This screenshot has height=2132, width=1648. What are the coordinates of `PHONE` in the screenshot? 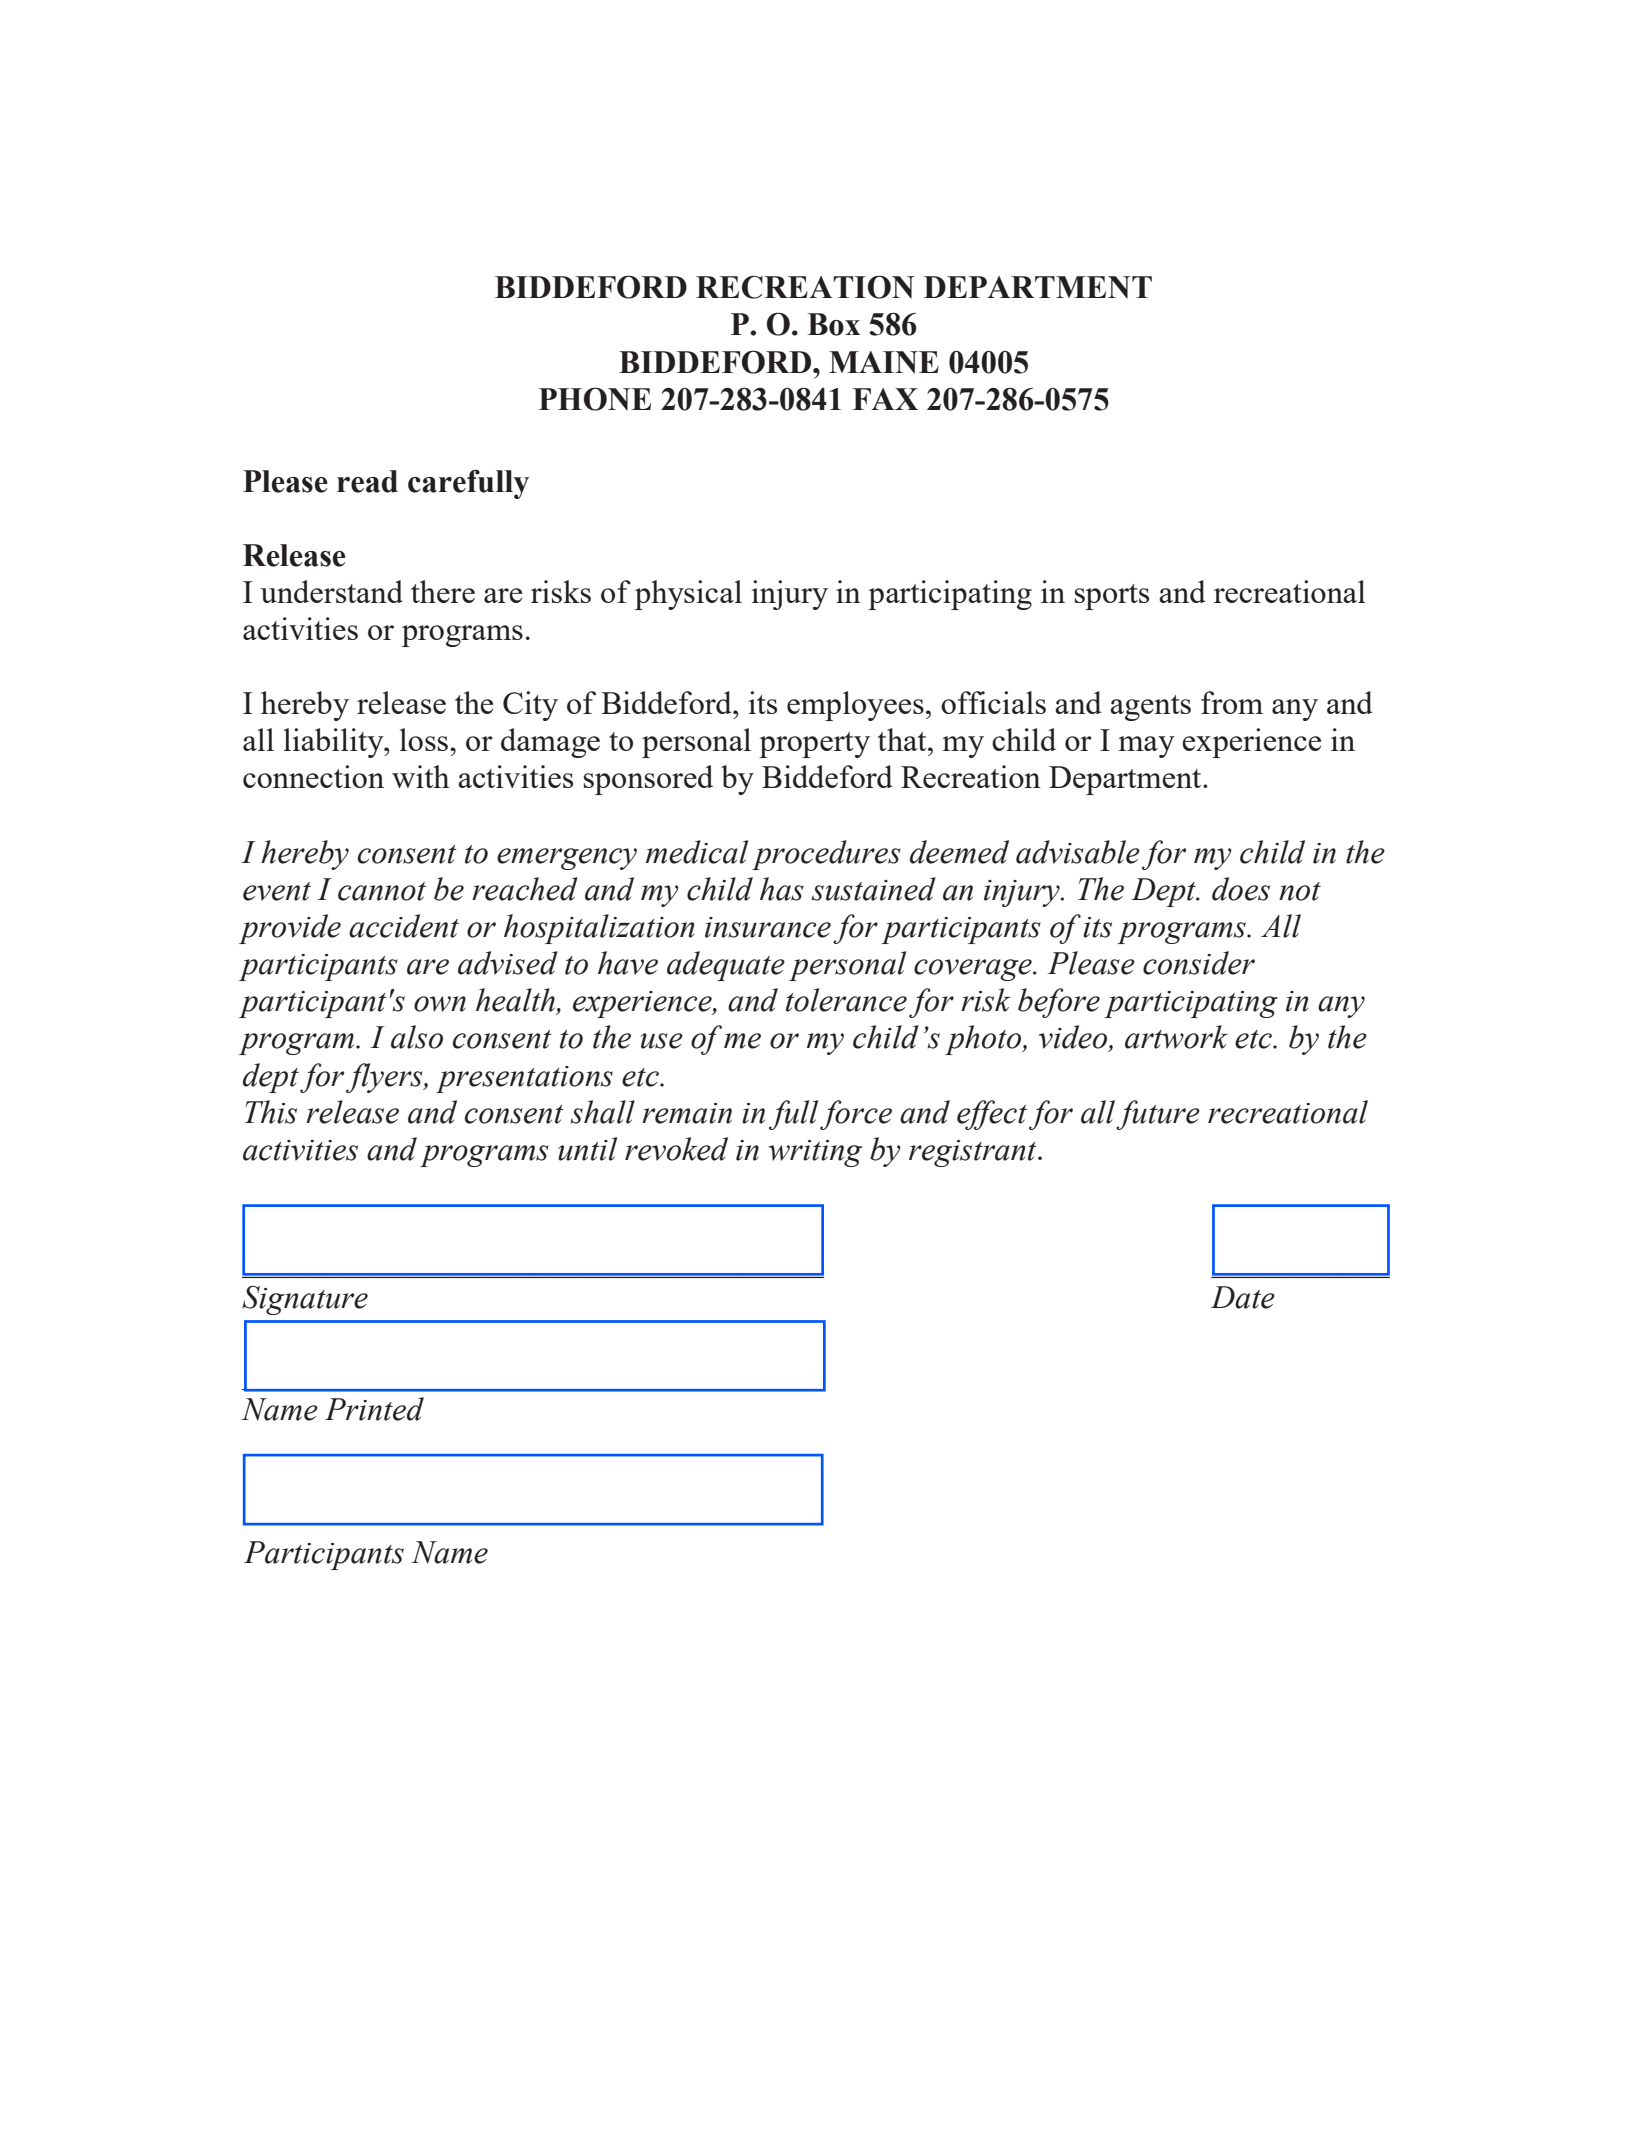 It's located at (595, 399).
